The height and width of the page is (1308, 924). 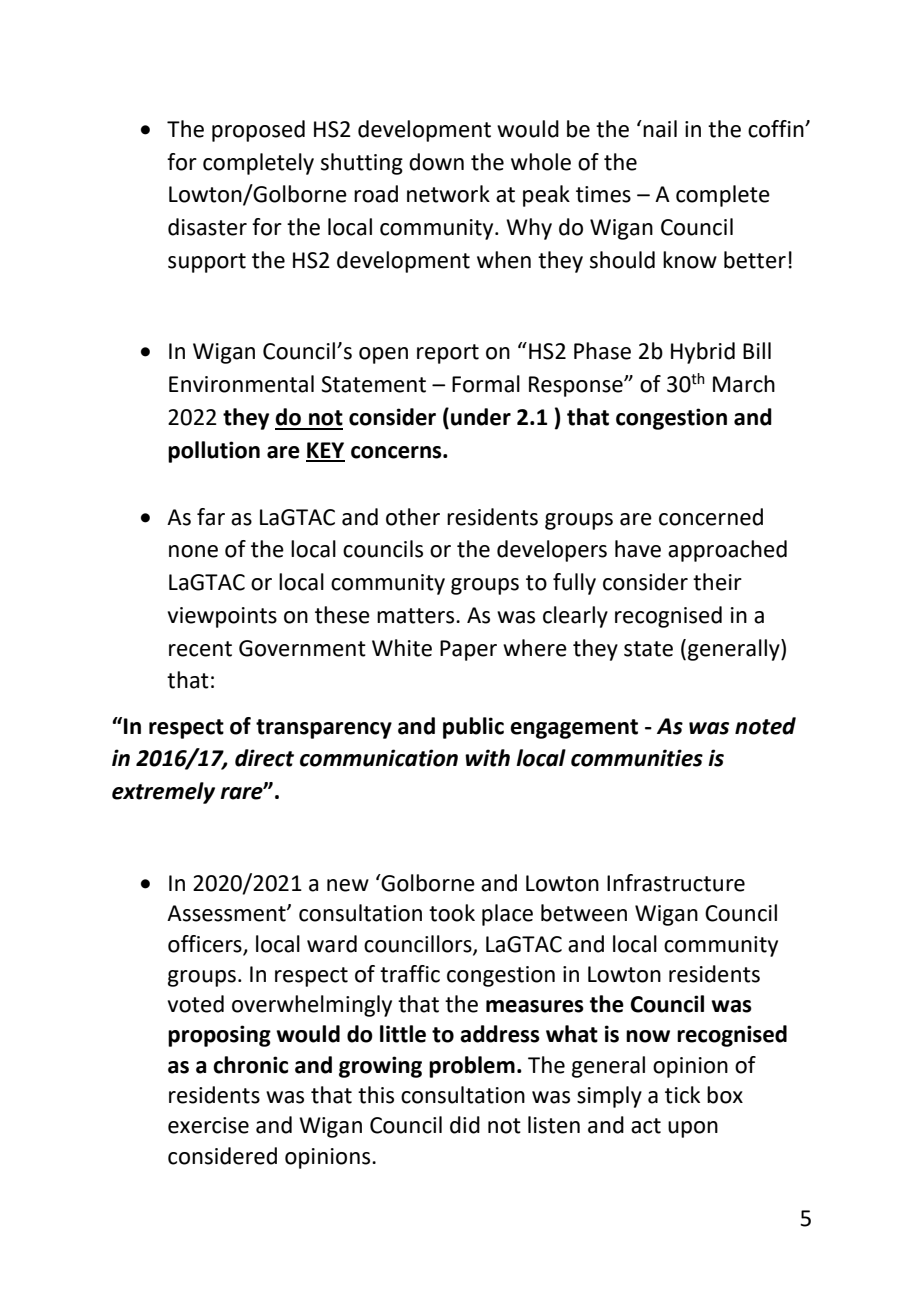 I want to click on under, so click(x=481, y=417).
